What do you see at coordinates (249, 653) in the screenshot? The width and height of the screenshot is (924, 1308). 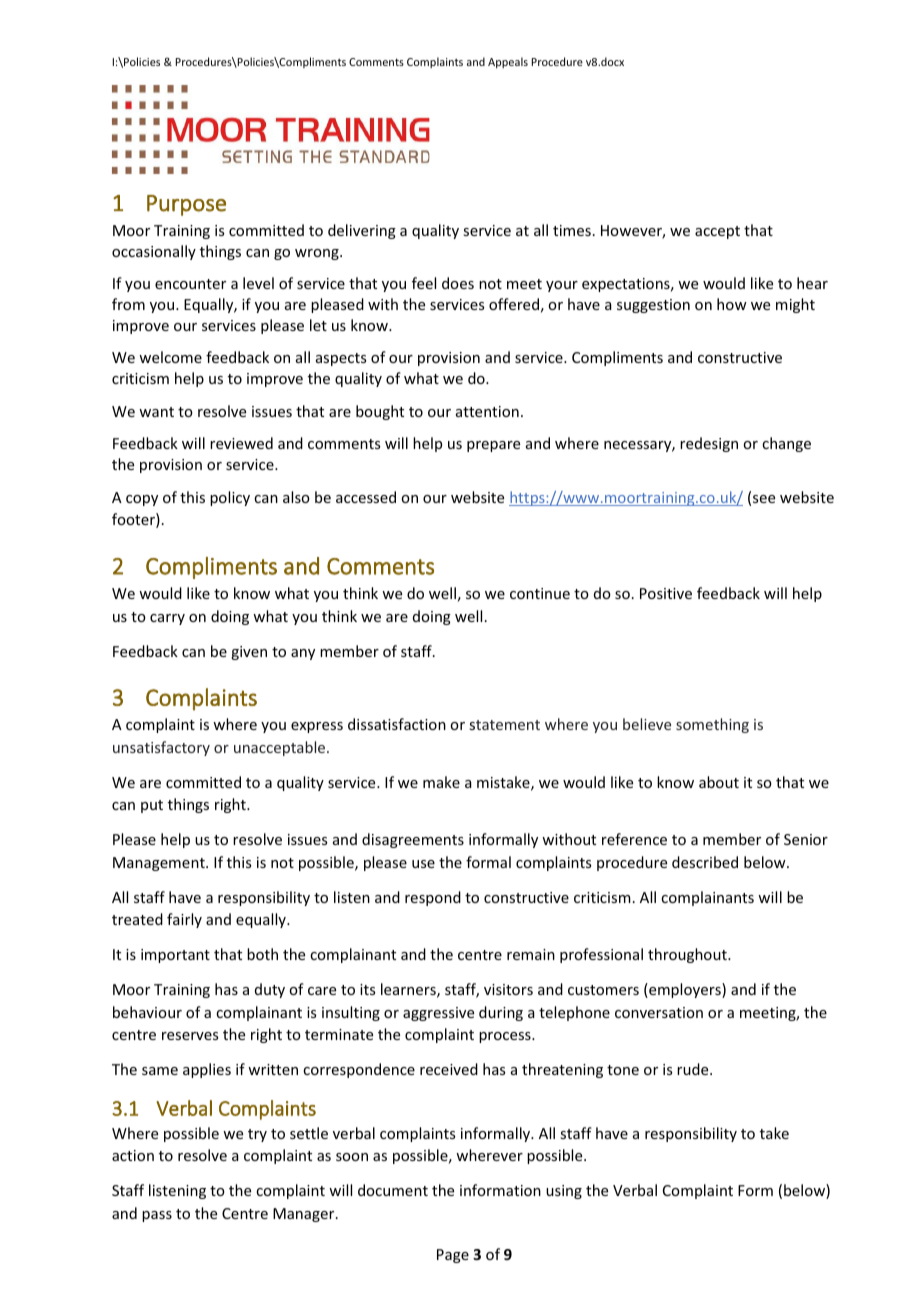 I see `given` at bounding box center [249, 653].
